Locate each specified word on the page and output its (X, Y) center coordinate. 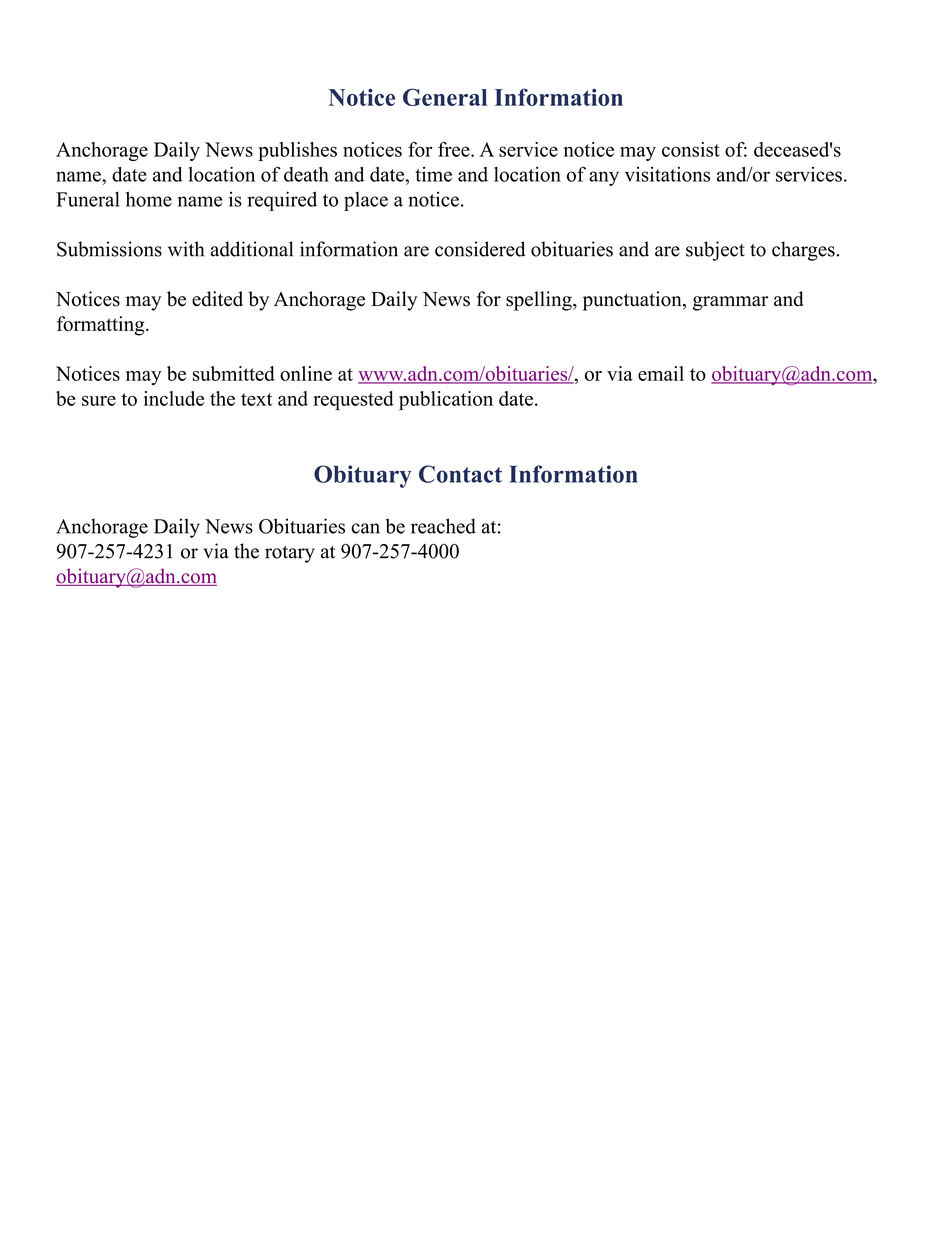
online (306, 373)
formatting (102, 326)
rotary (290, 554)
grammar (730, 303)
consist (691, 149)
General (445, 97)
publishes (297, 151)
